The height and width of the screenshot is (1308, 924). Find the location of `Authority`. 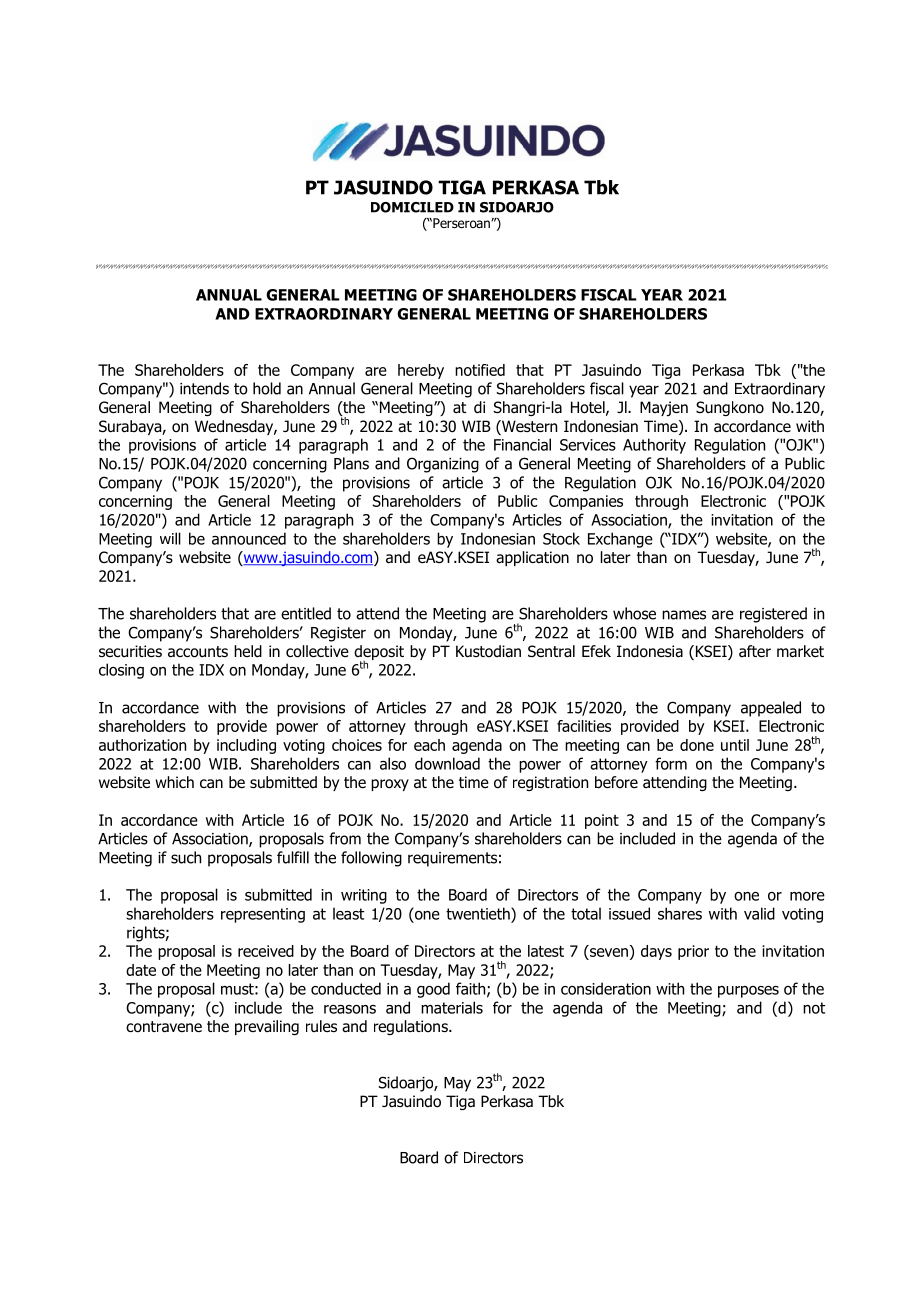

Authority is located at coordinates (654, 446).
